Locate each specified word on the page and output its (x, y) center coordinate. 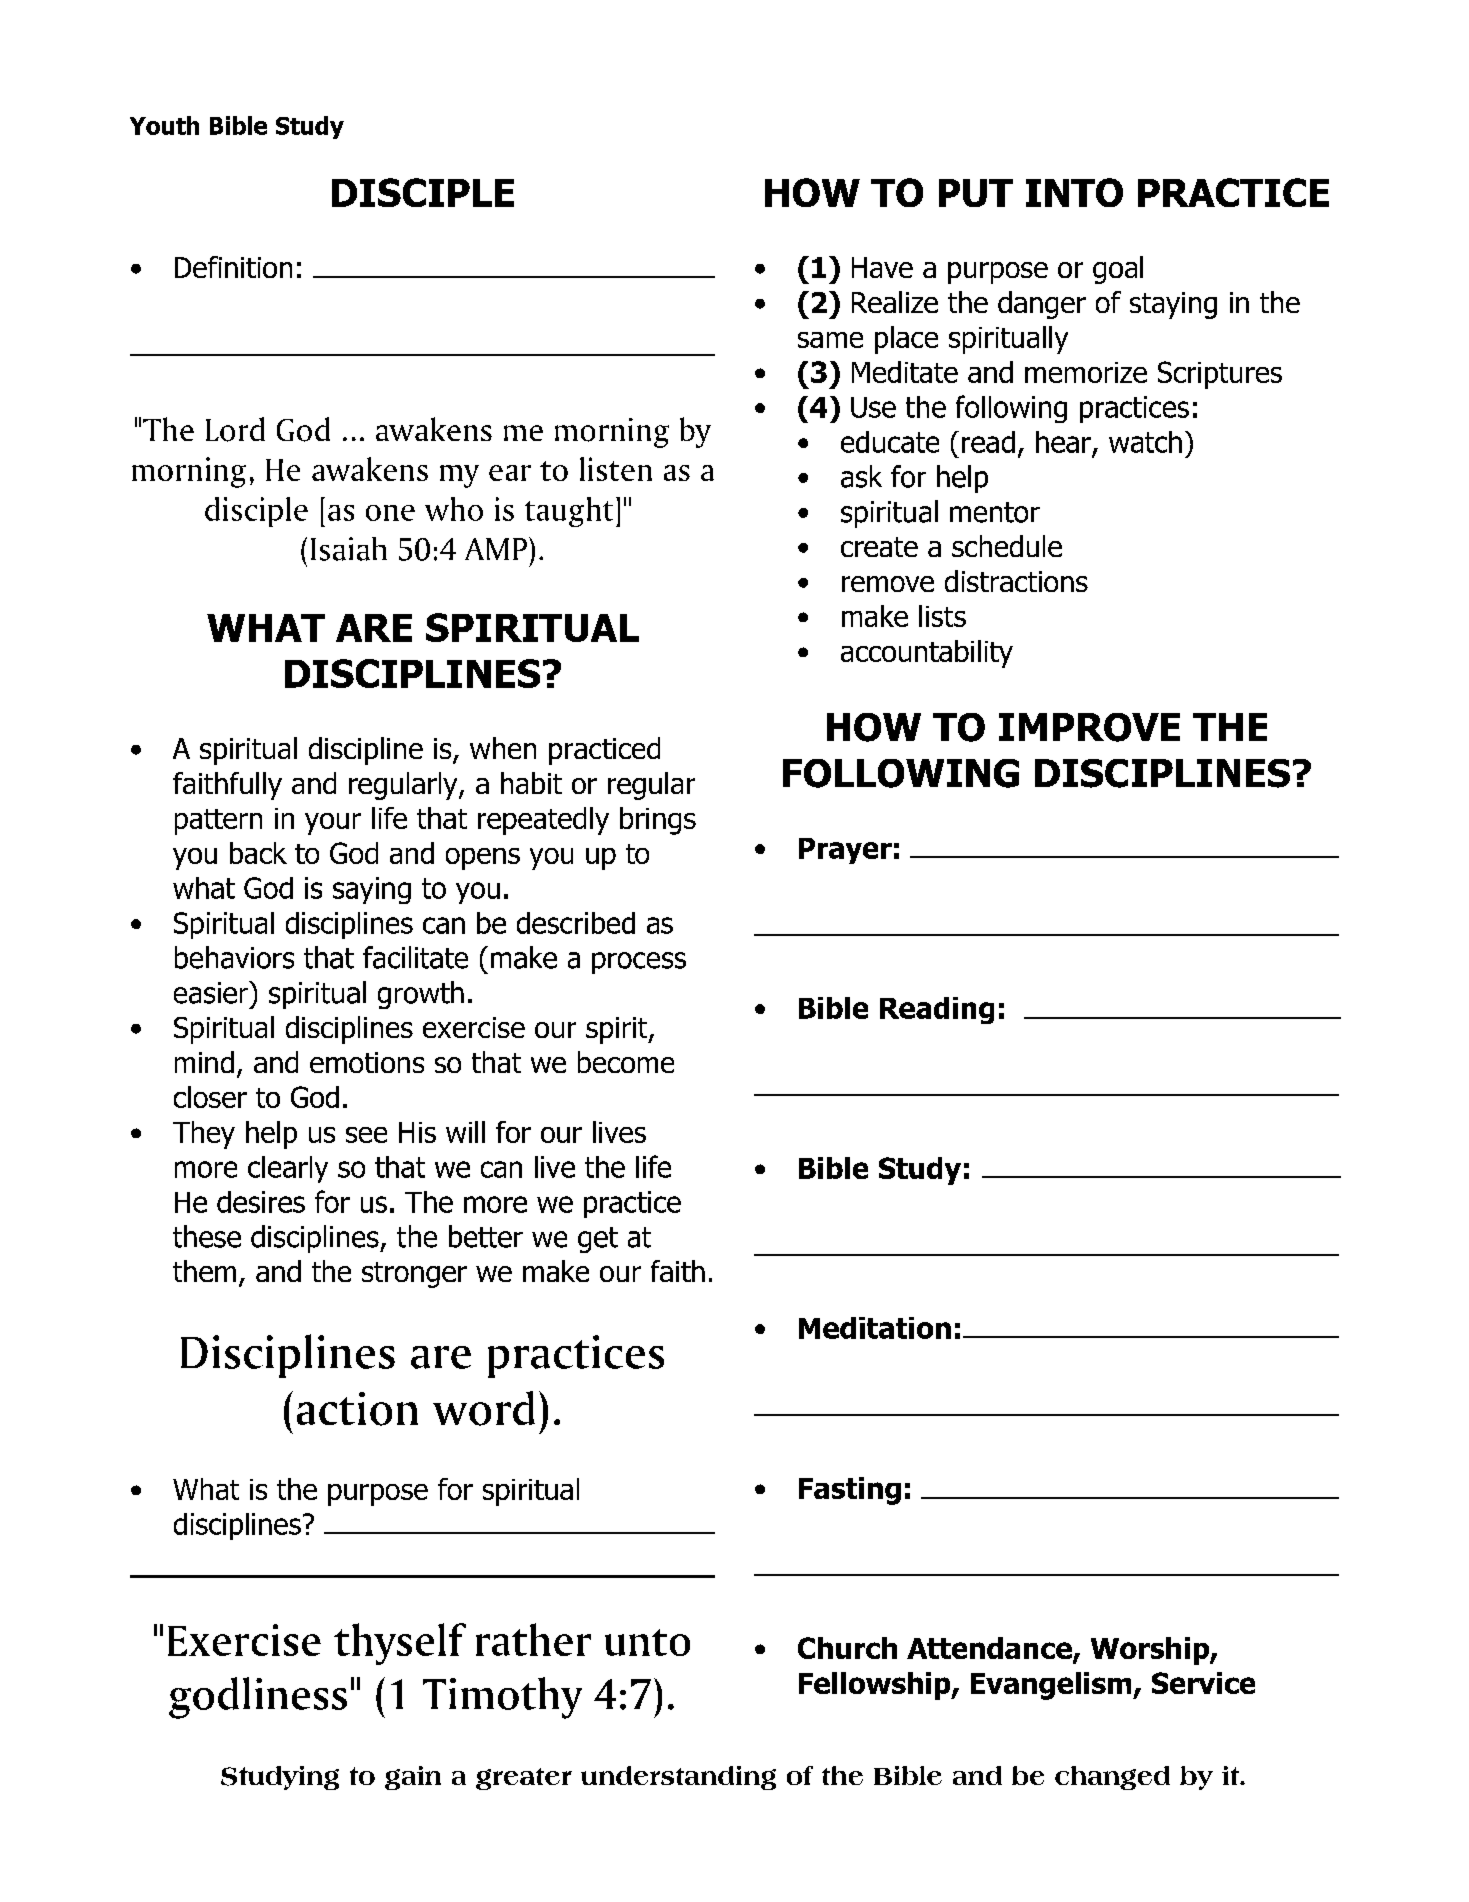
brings (658, 821)
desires (261, 1202)
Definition (233, 267)
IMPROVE (1089, 727)
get (598, 1240)
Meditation (875, 1328)
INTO (1074, 192)
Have (882, 267)
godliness (258, 1698)
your (333, 824)
